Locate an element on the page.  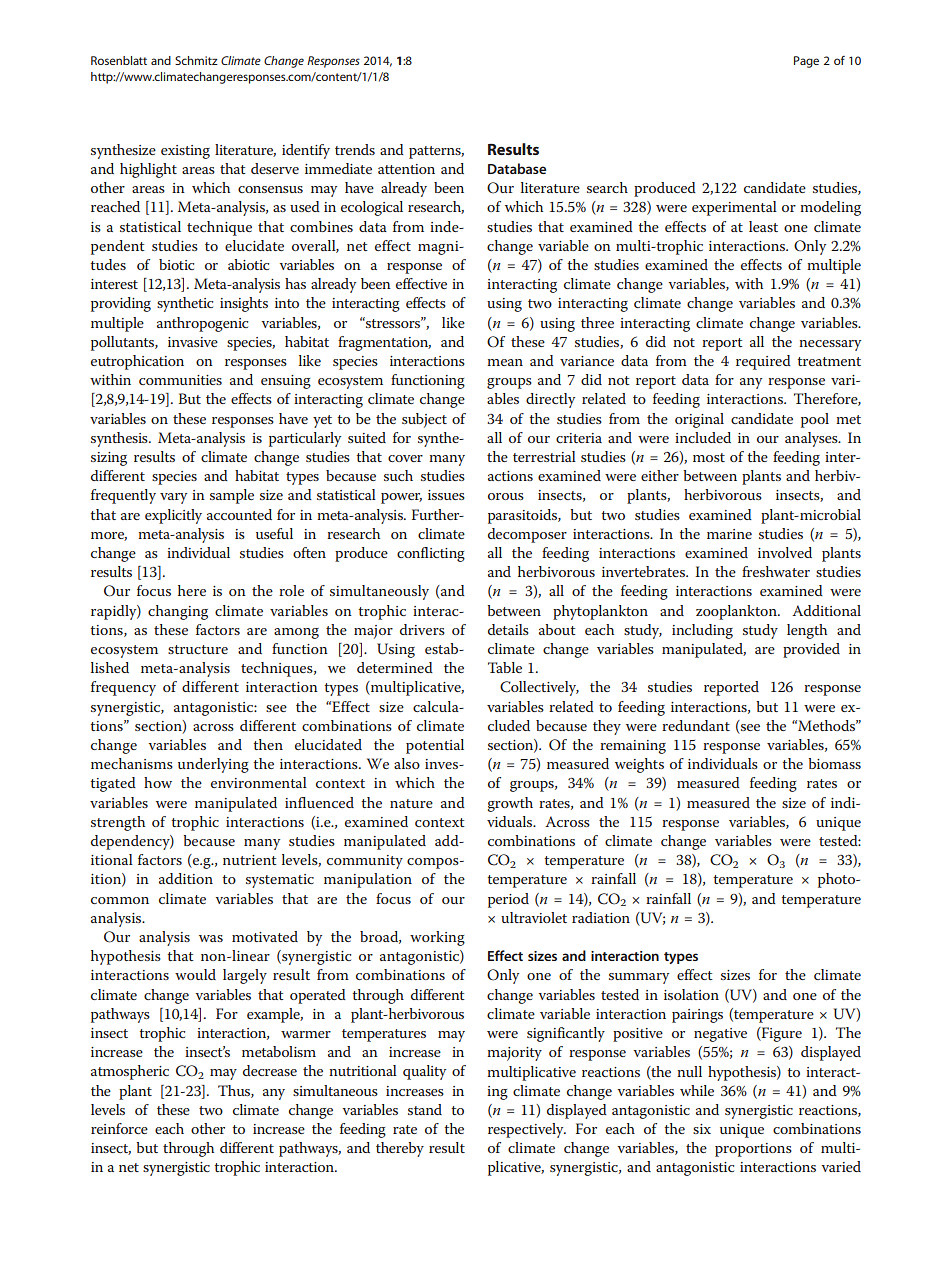
decrease is located at coordinates (270, 1070).
